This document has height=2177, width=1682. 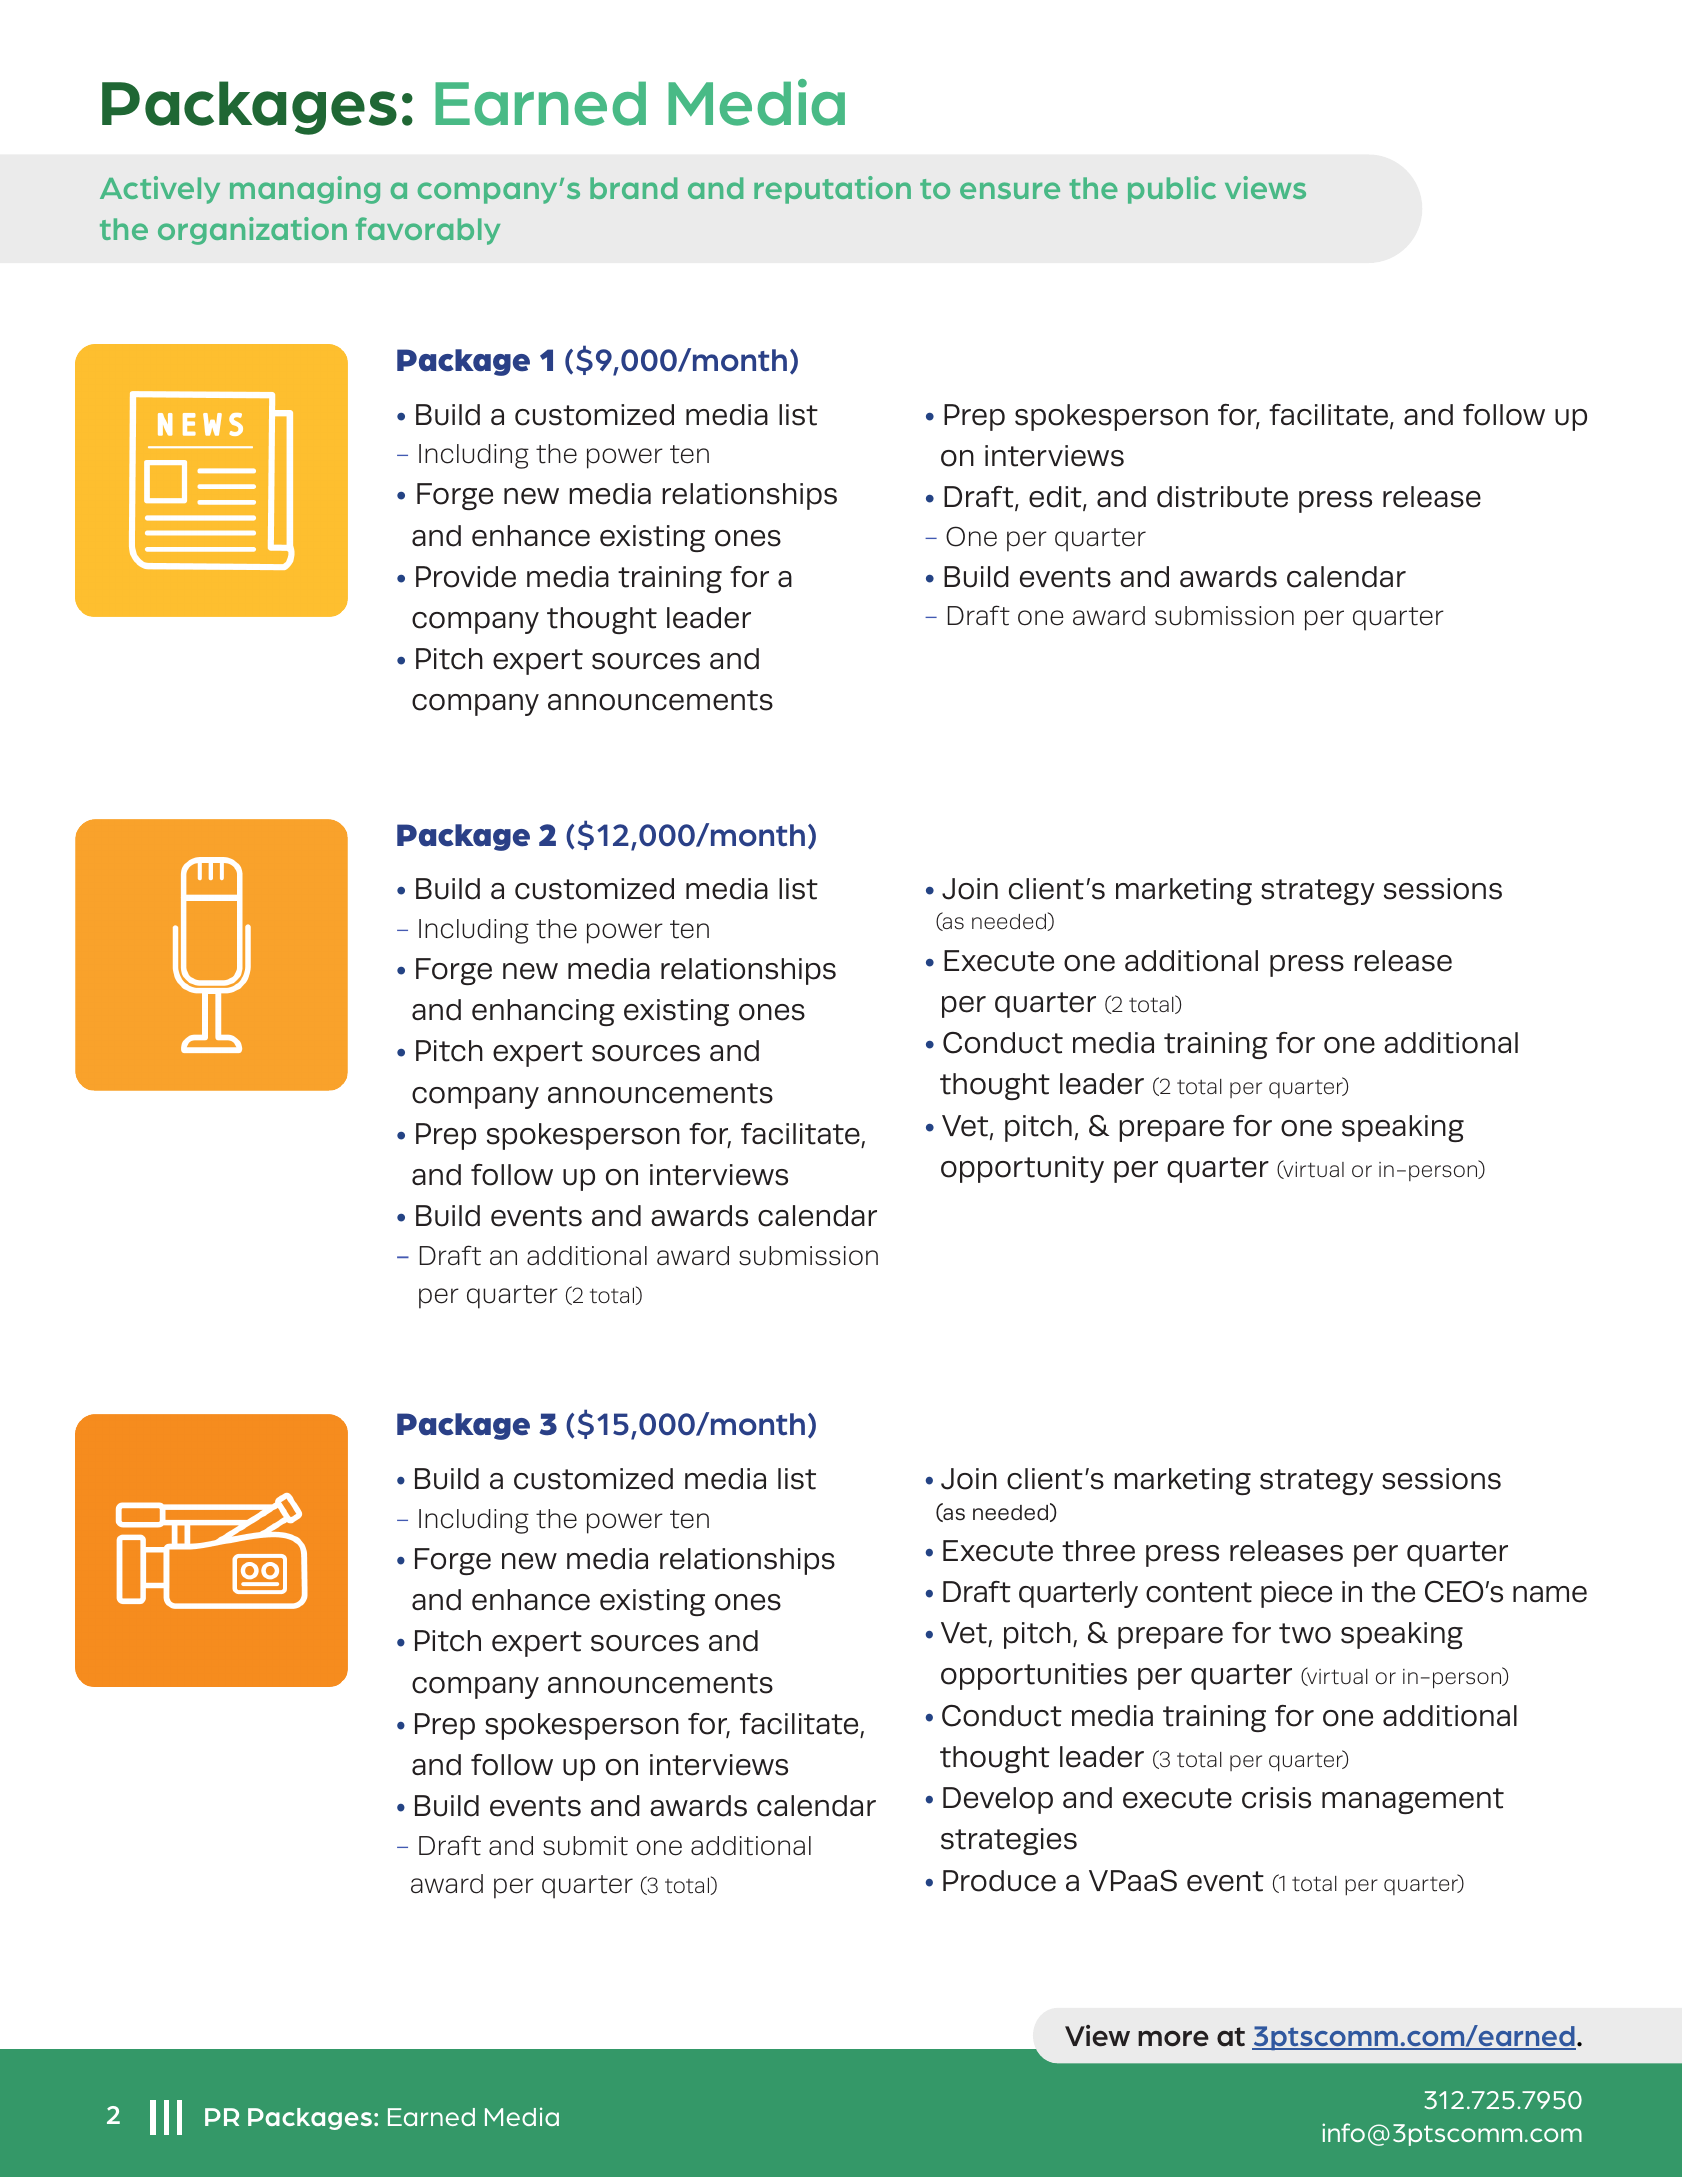 What do you see at coordinates (1172, 190) in the document?
I see `public` at bounding box center [1172, 190].
